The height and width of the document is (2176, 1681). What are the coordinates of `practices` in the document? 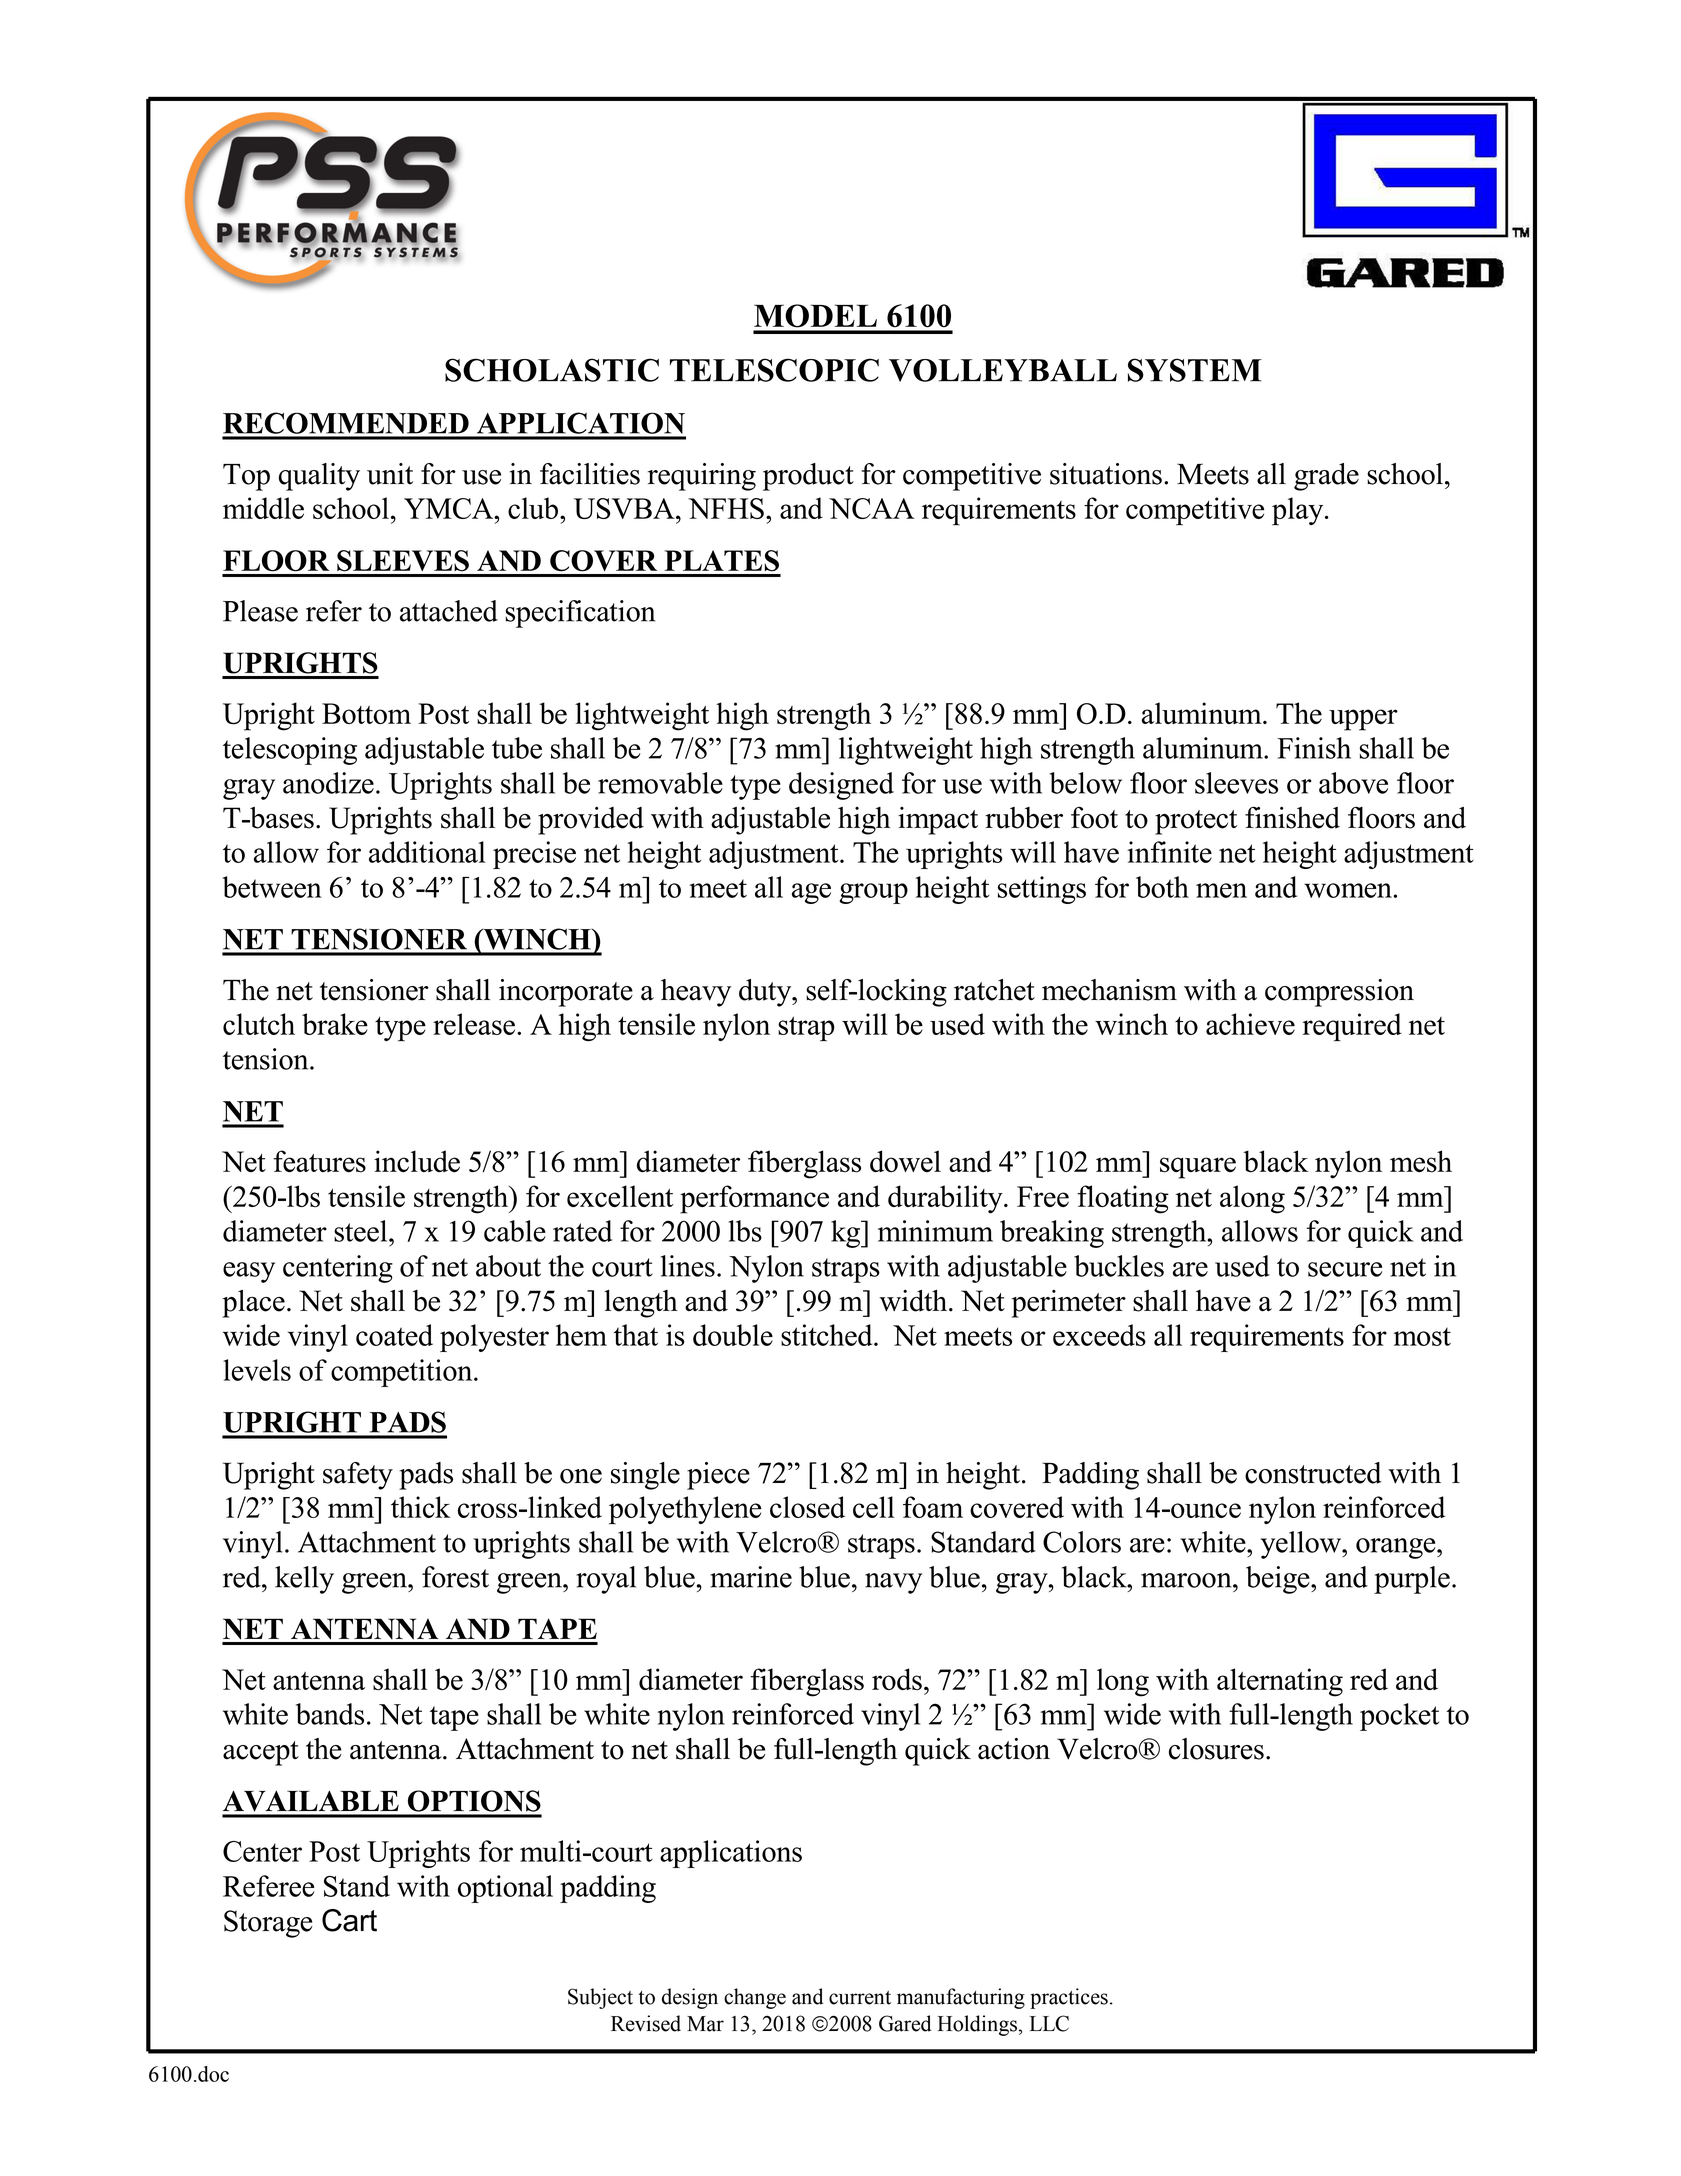 It's located at (1069, 1998).
